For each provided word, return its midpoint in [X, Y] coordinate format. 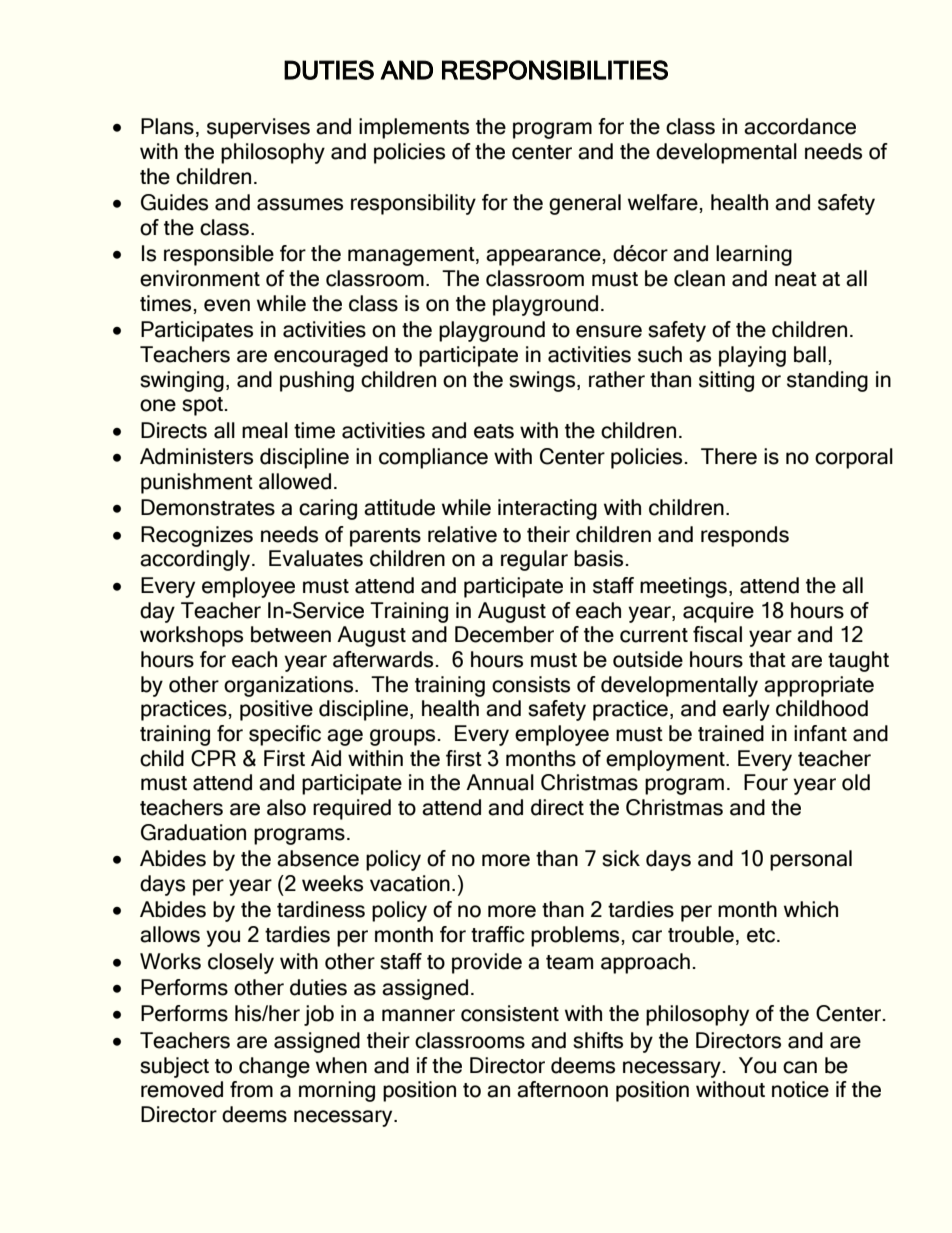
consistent [510, 1013]
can [800, 1067]
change [274, 1067]
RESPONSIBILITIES [555, 70]
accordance [800, 126]
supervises [258, 128]
